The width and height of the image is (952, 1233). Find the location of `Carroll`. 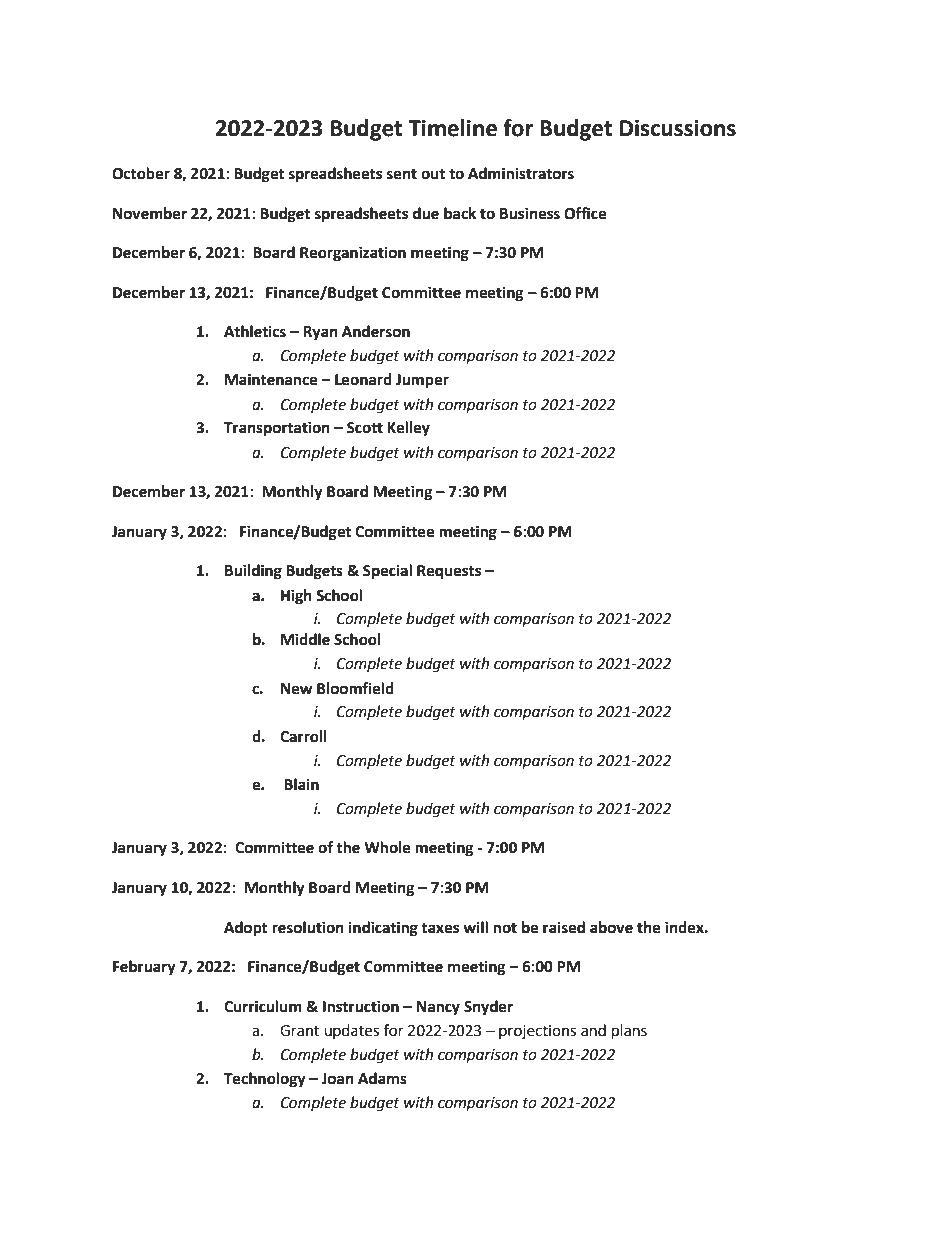

Carroll is located at coordinates (303, 736).
